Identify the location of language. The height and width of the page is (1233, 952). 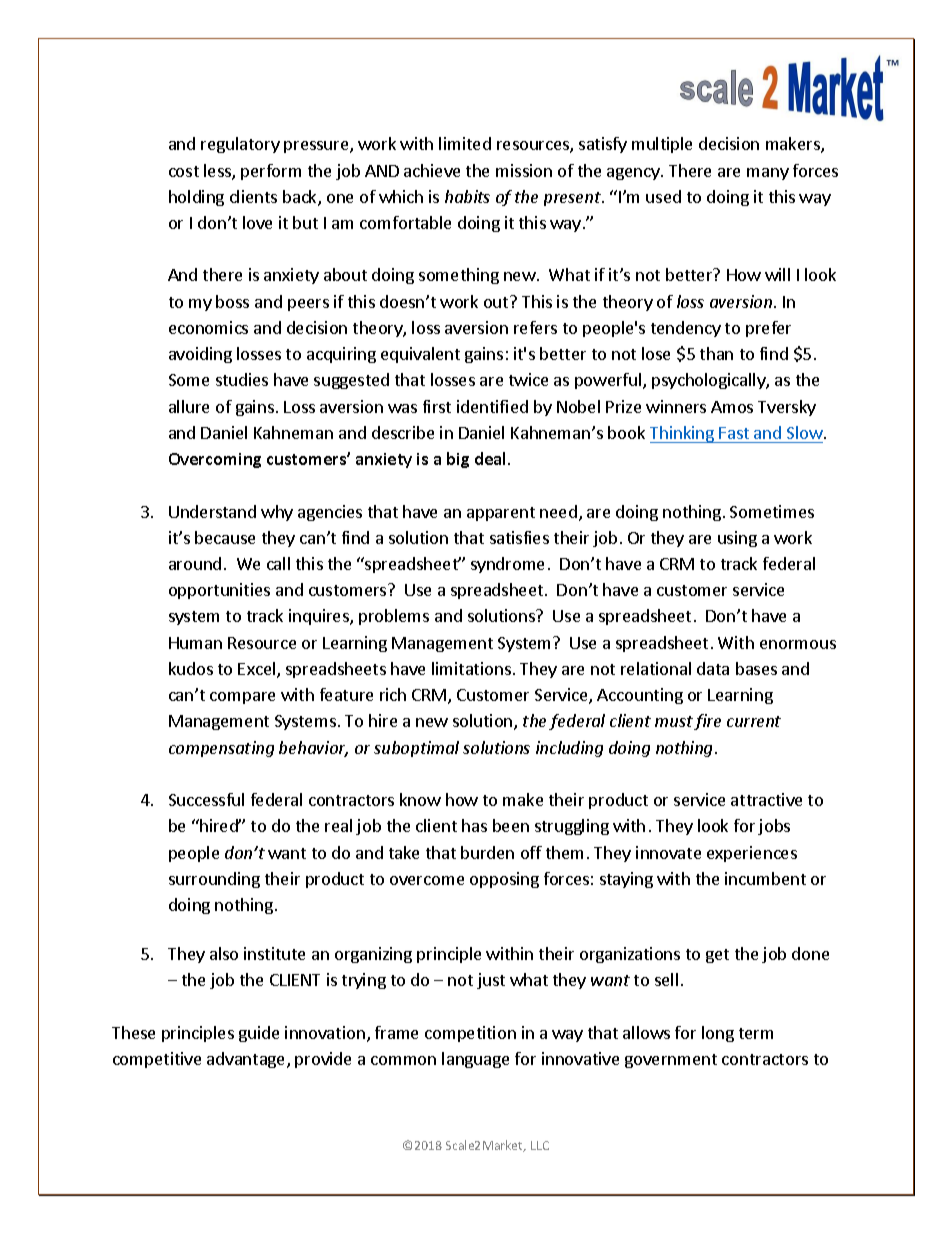
(475, 1060).
